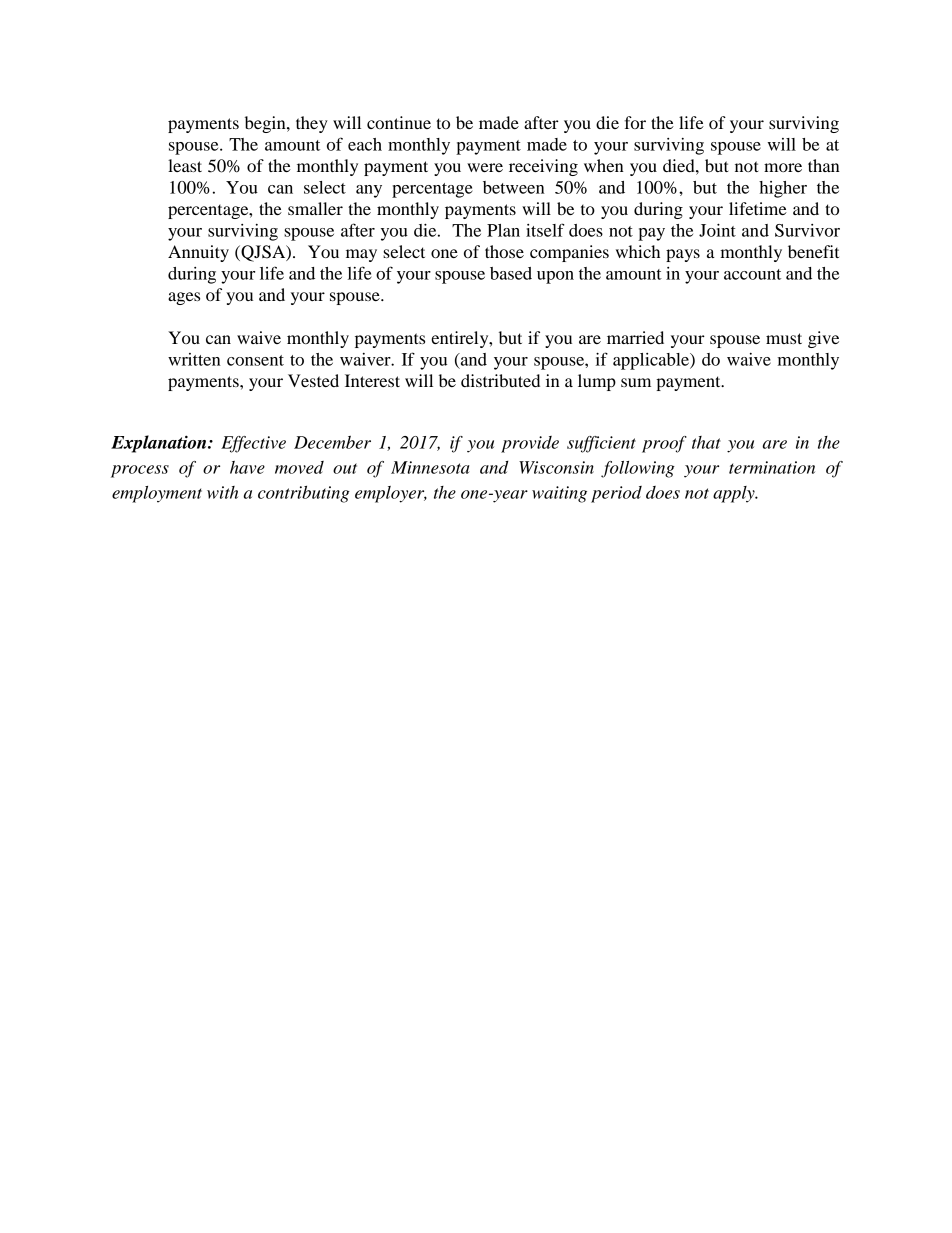  What do you see at coordinates (717, 230) in the screenshot?
I see `Joint` at bounding box center [717, 230].
